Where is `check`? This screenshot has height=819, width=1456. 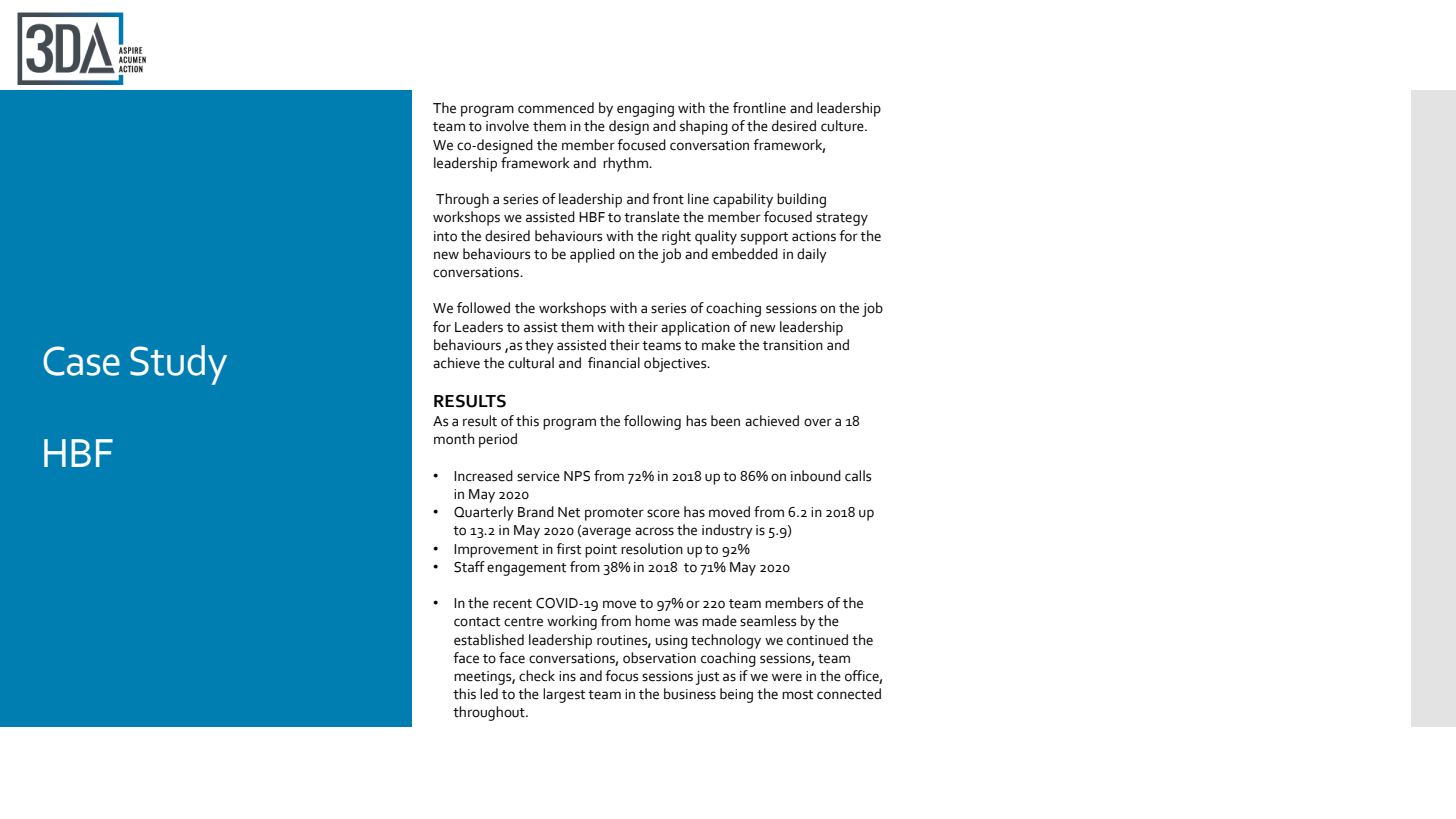
check is located at coordinates (537, 676).
